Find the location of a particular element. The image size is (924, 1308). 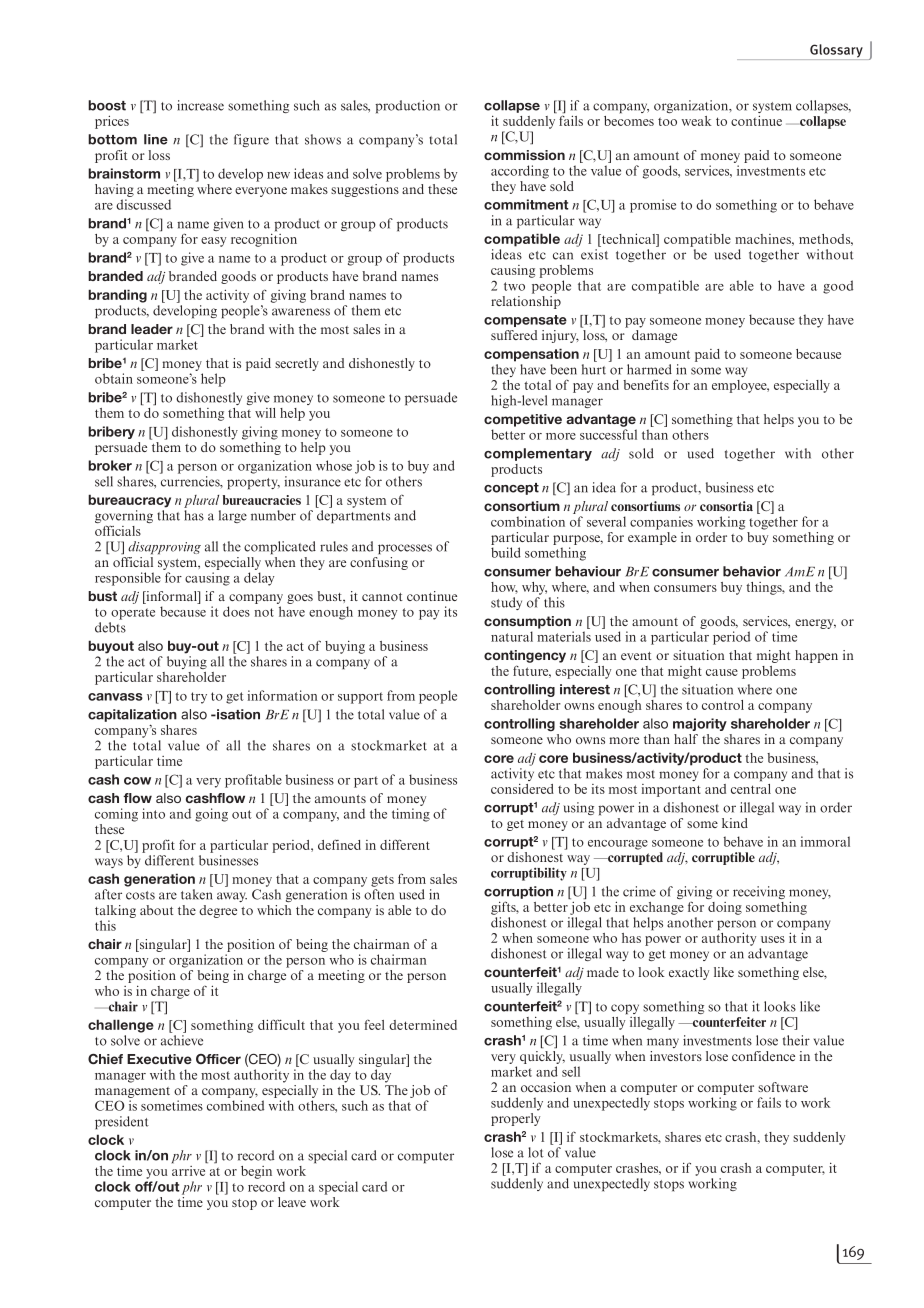

large is located at coordinates (233, 516).
